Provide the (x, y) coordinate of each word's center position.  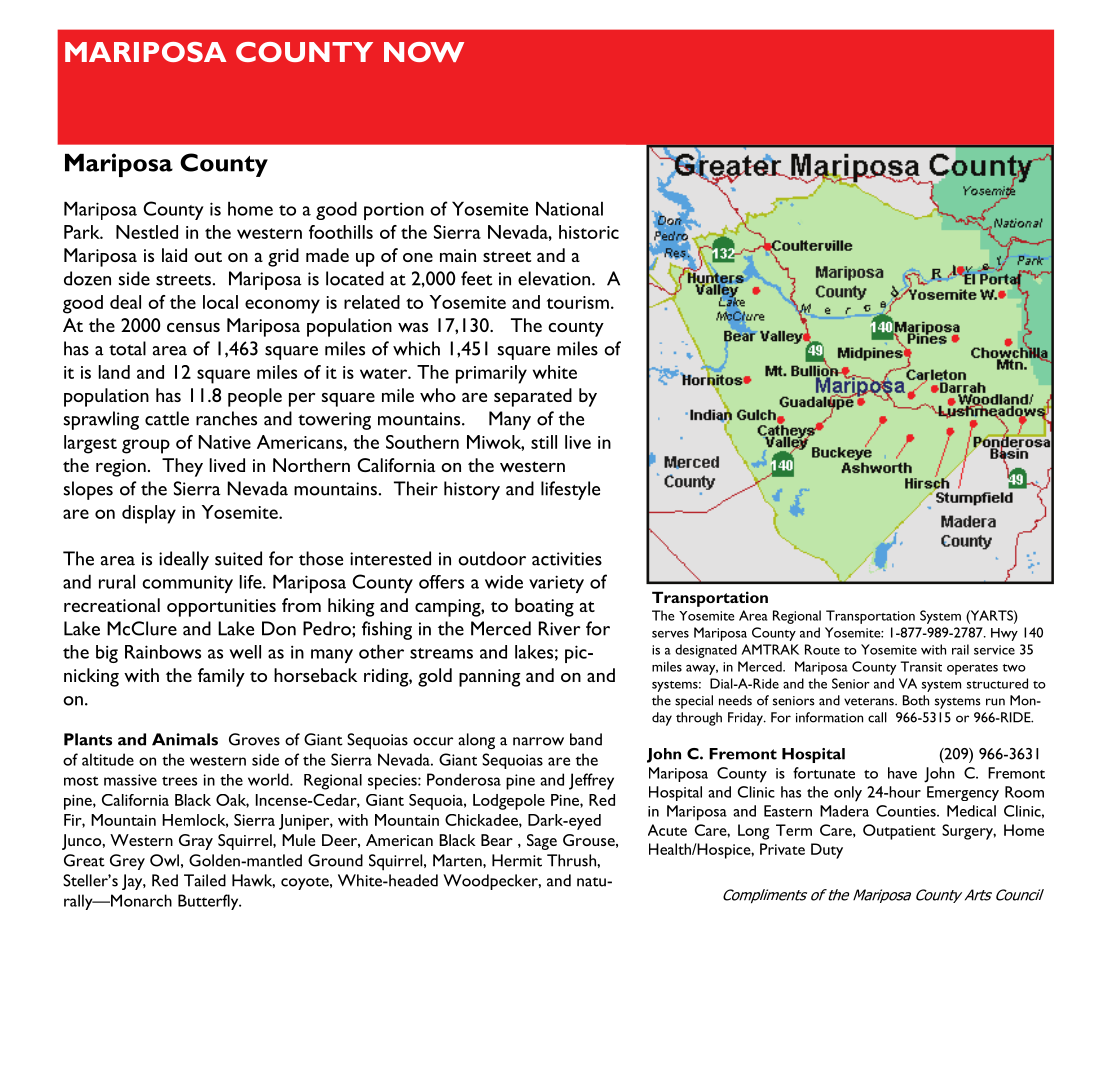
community (187, 584)
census (193, 327)
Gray (196, 842)
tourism (578, 302)
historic (589, 232)
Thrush (572, 860)
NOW (424, 52)
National (569, 208)
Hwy (1004, 634)
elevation (555, 278)
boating (544, 607)
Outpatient (899, 832)
